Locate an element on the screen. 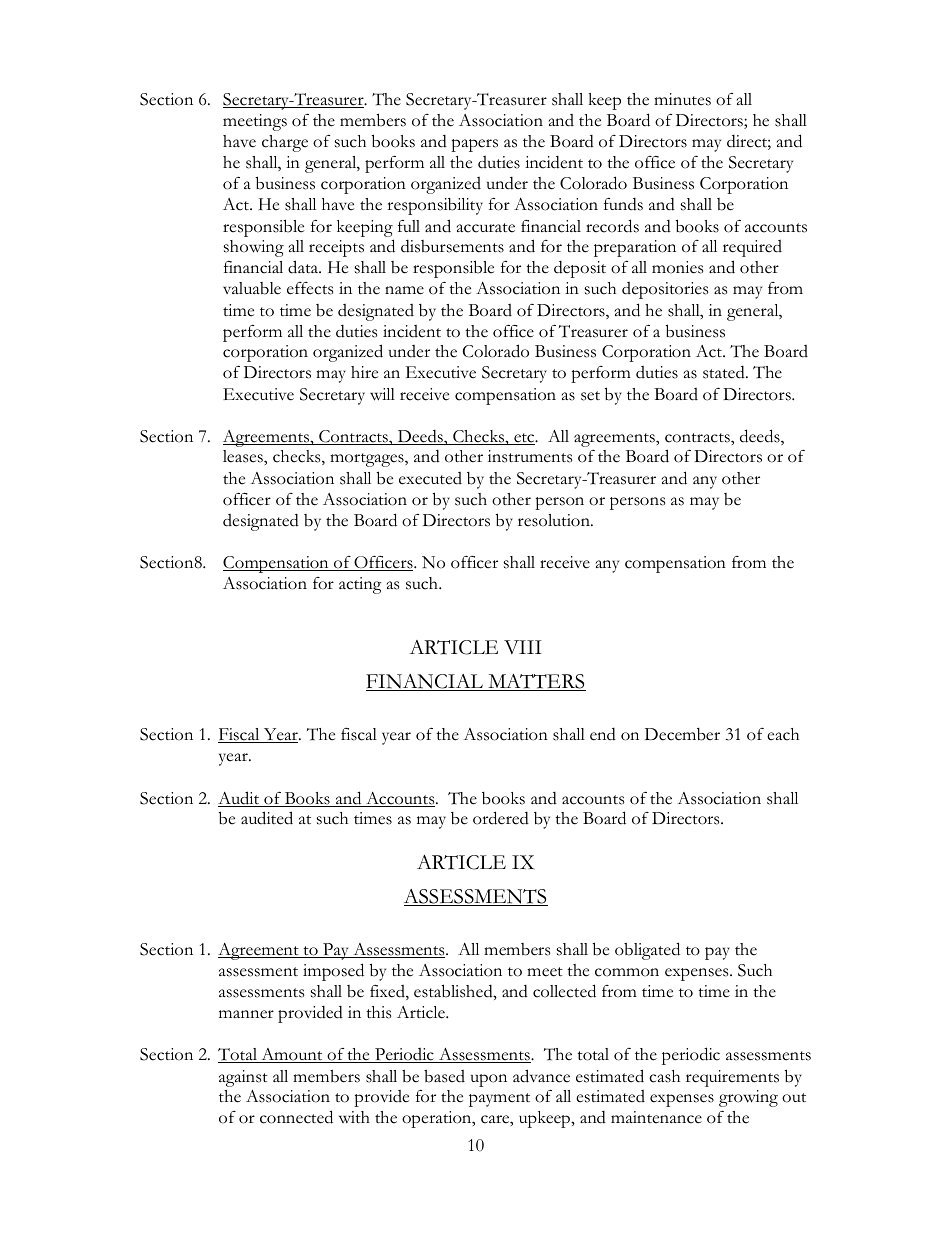 This screenshot has width=952, height=1233. charge is located at coordinates (285, 143).
